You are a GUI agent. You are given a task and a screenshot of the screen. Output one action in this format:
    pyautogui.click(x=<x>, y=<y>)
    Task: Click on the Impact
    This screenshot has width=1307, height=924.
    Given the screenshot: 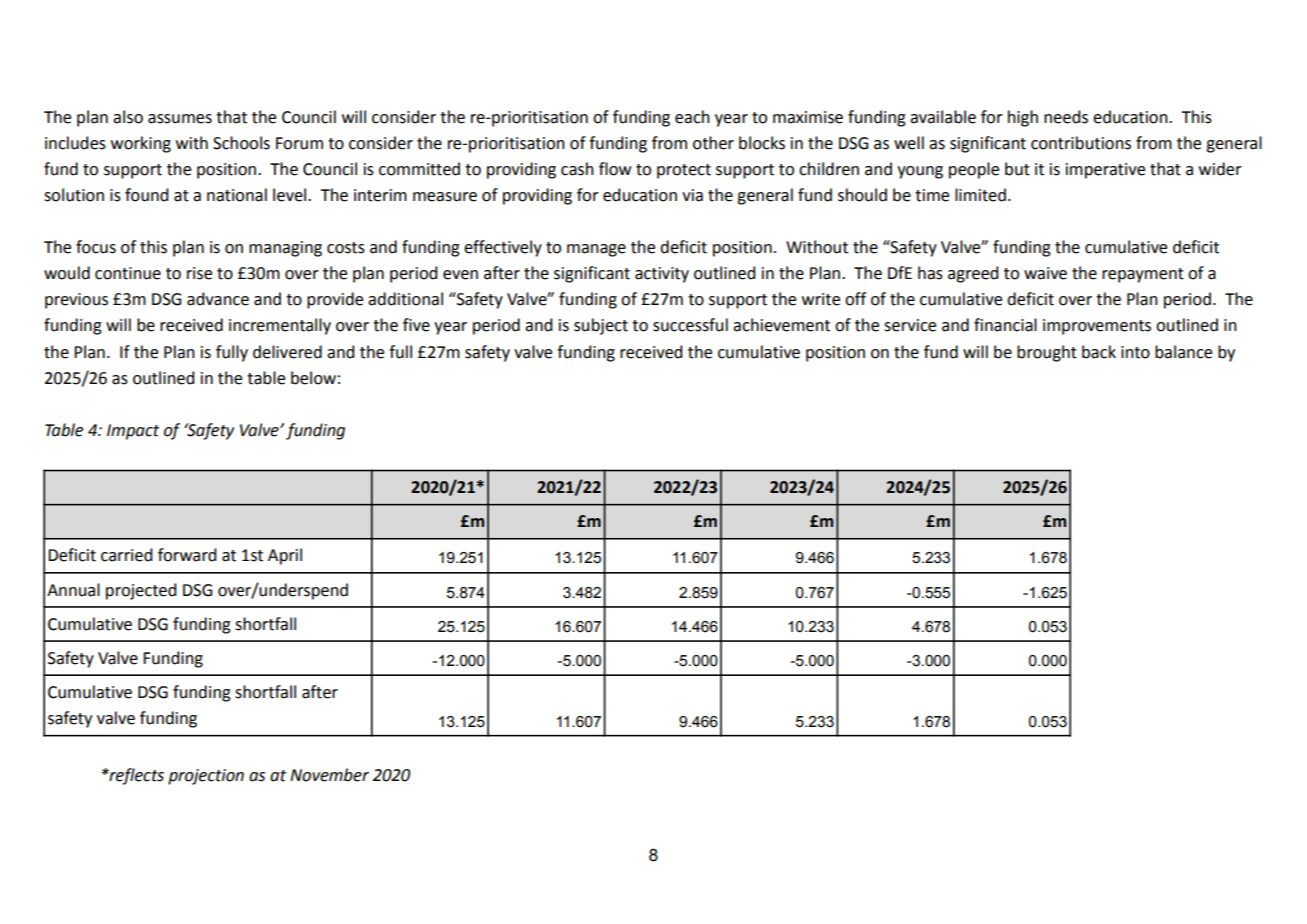 What is the action you would take?
    pyautogui.click(x=133, y=432)
